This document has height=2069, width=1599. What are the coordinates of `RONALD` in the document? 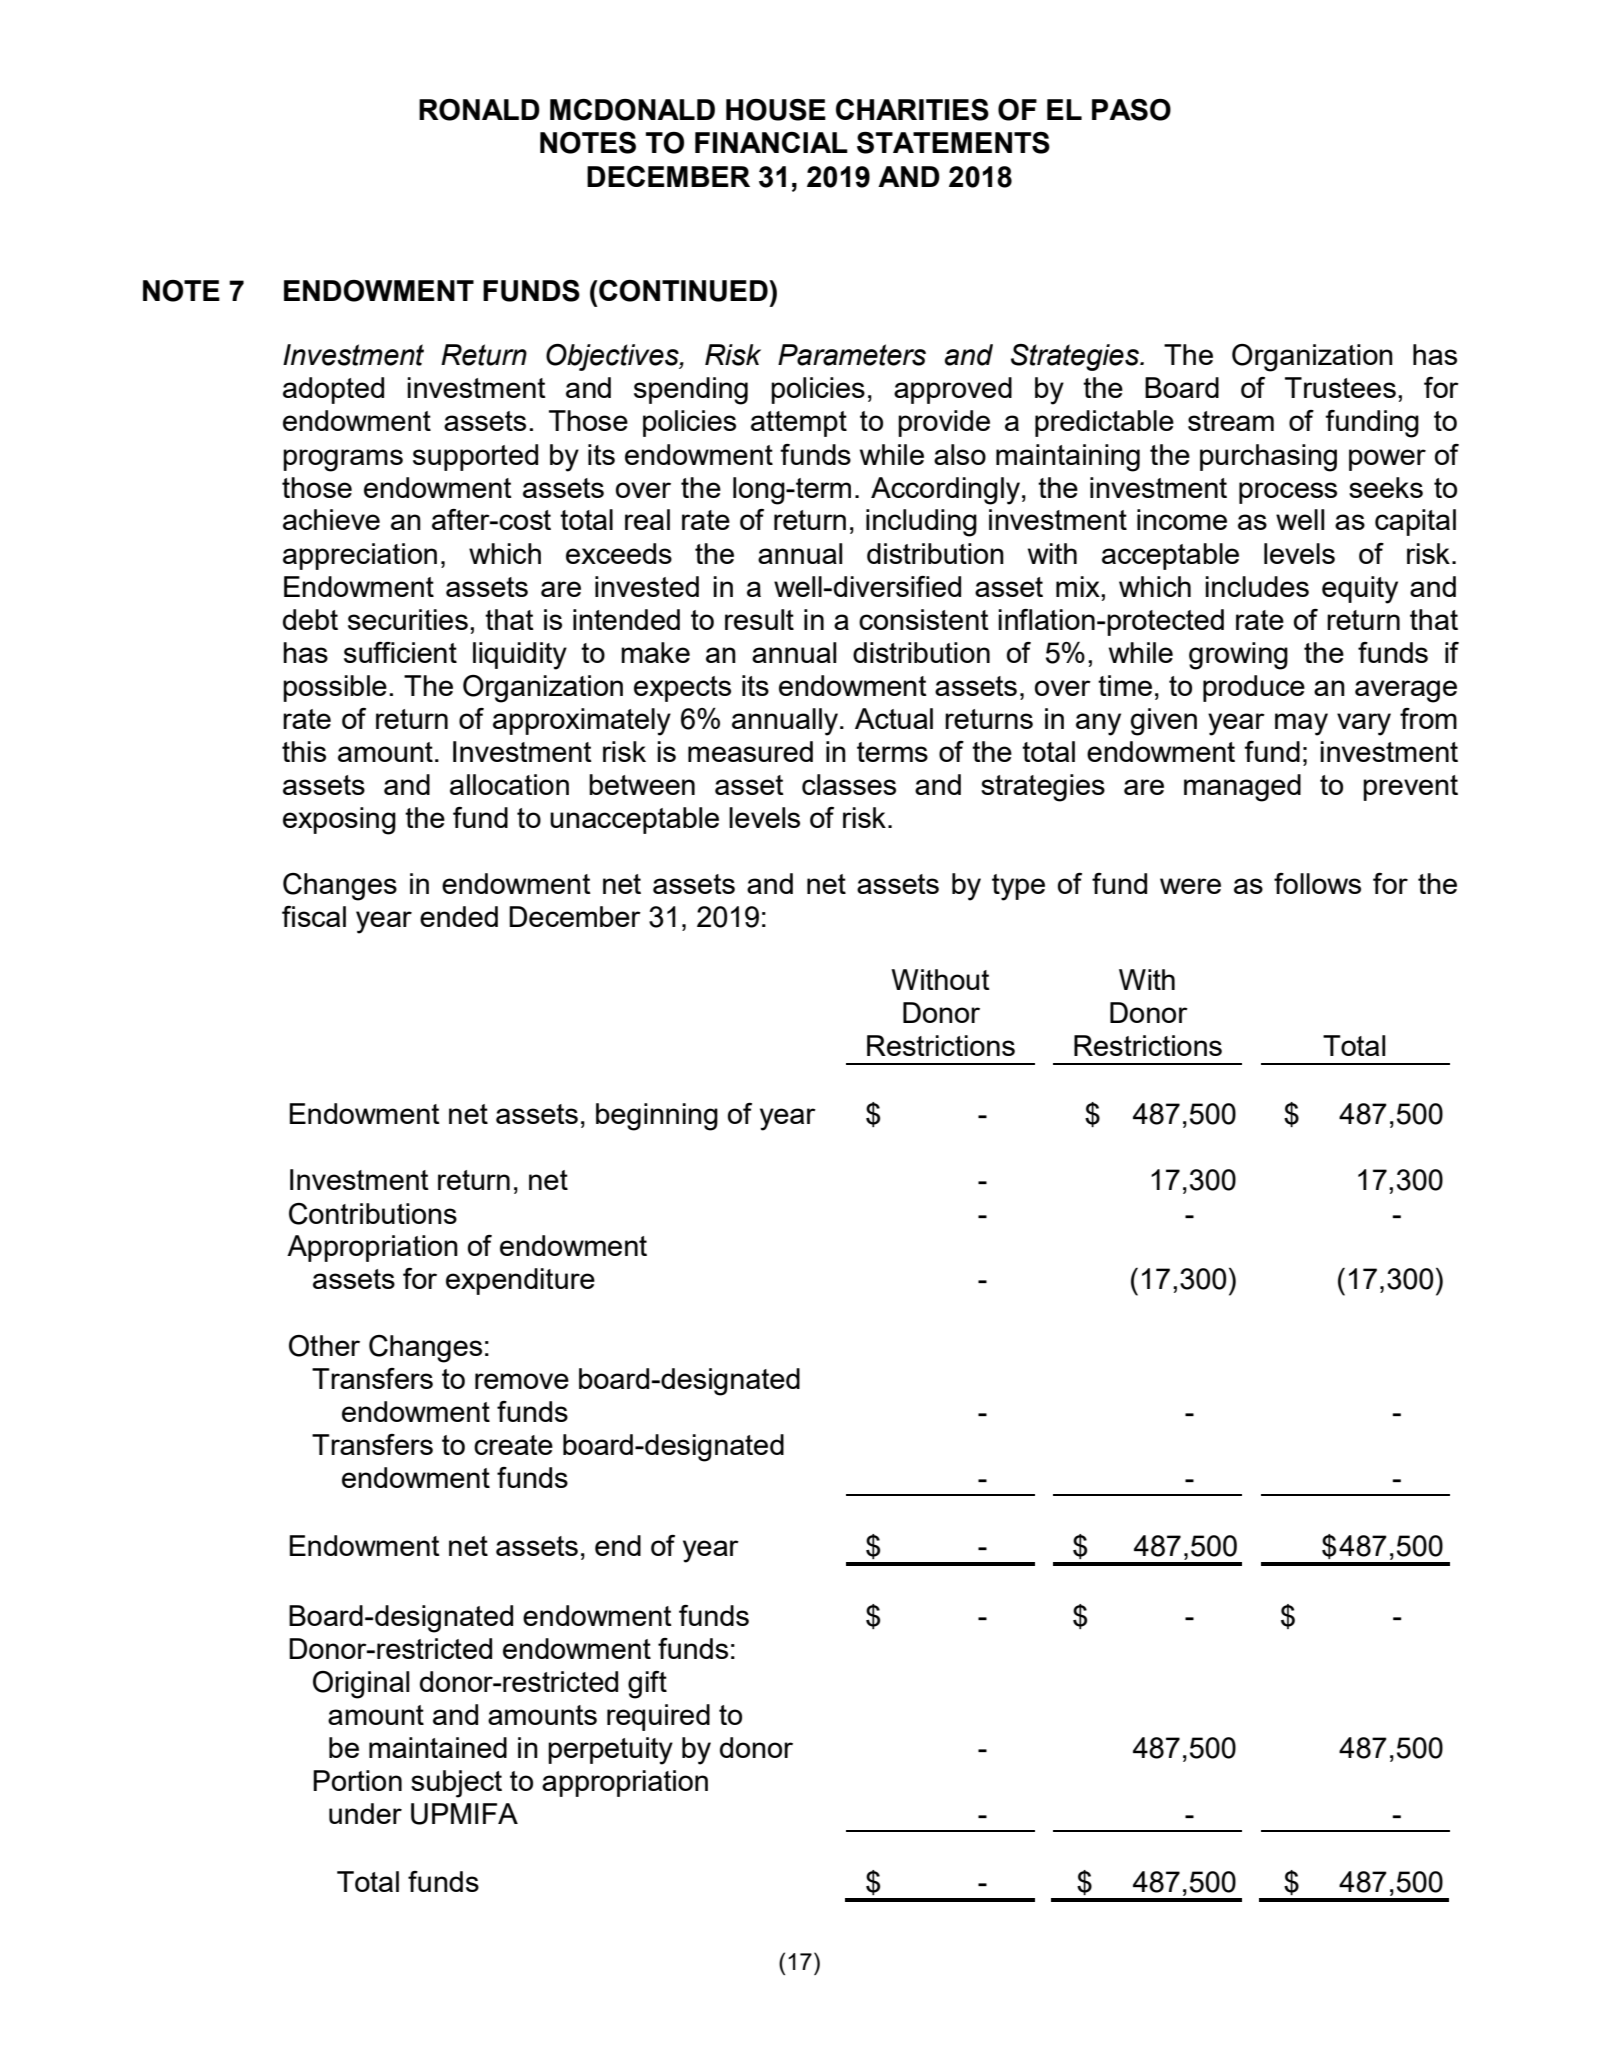 It's located at (479, 110).
